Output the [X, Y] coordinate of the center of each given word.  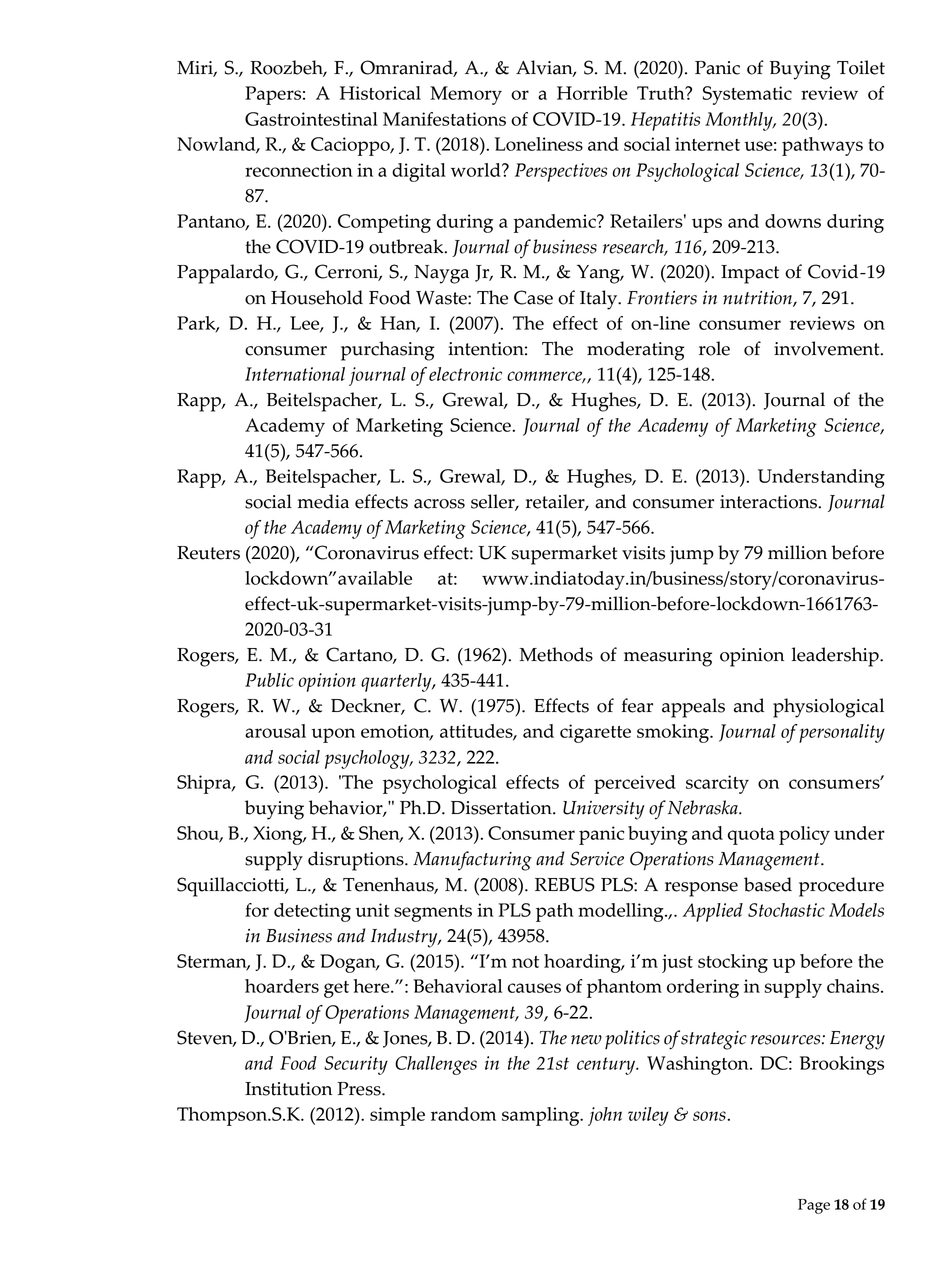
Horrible [592, 93]
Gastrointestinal [311, 119]
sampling [542, 1116]
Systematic [747, 95]
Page [814, 1206]
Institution [288, 1089]
